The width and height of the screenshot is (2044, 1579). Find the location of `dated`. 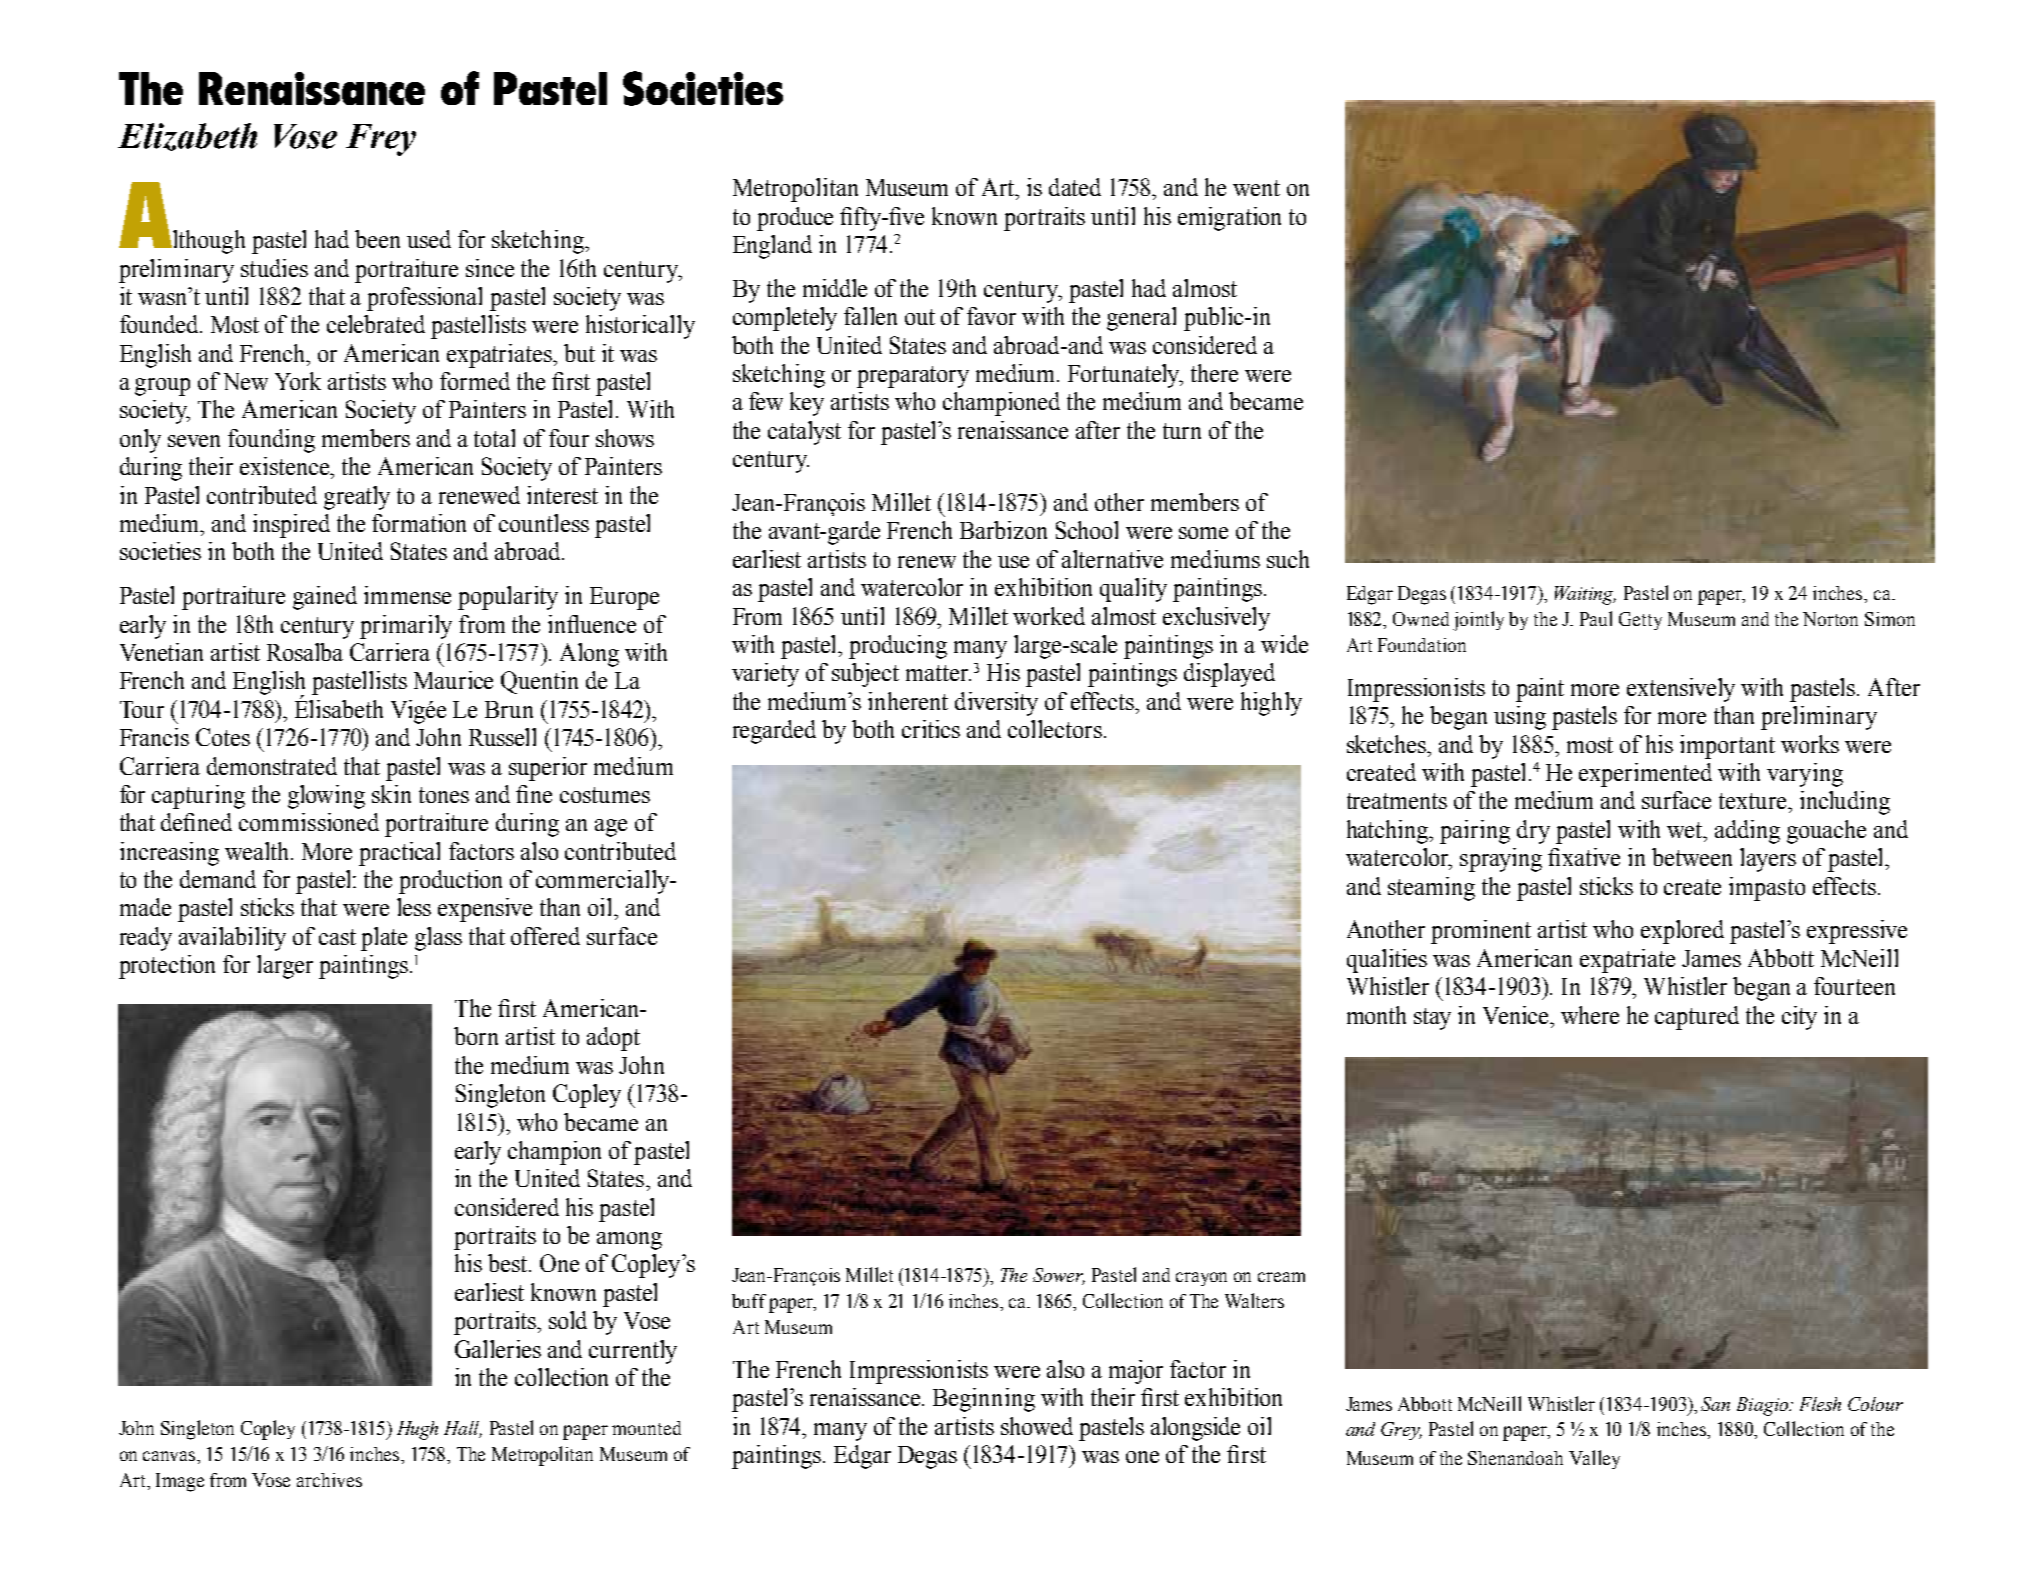

dated is located at coordinates (1075, 187).
